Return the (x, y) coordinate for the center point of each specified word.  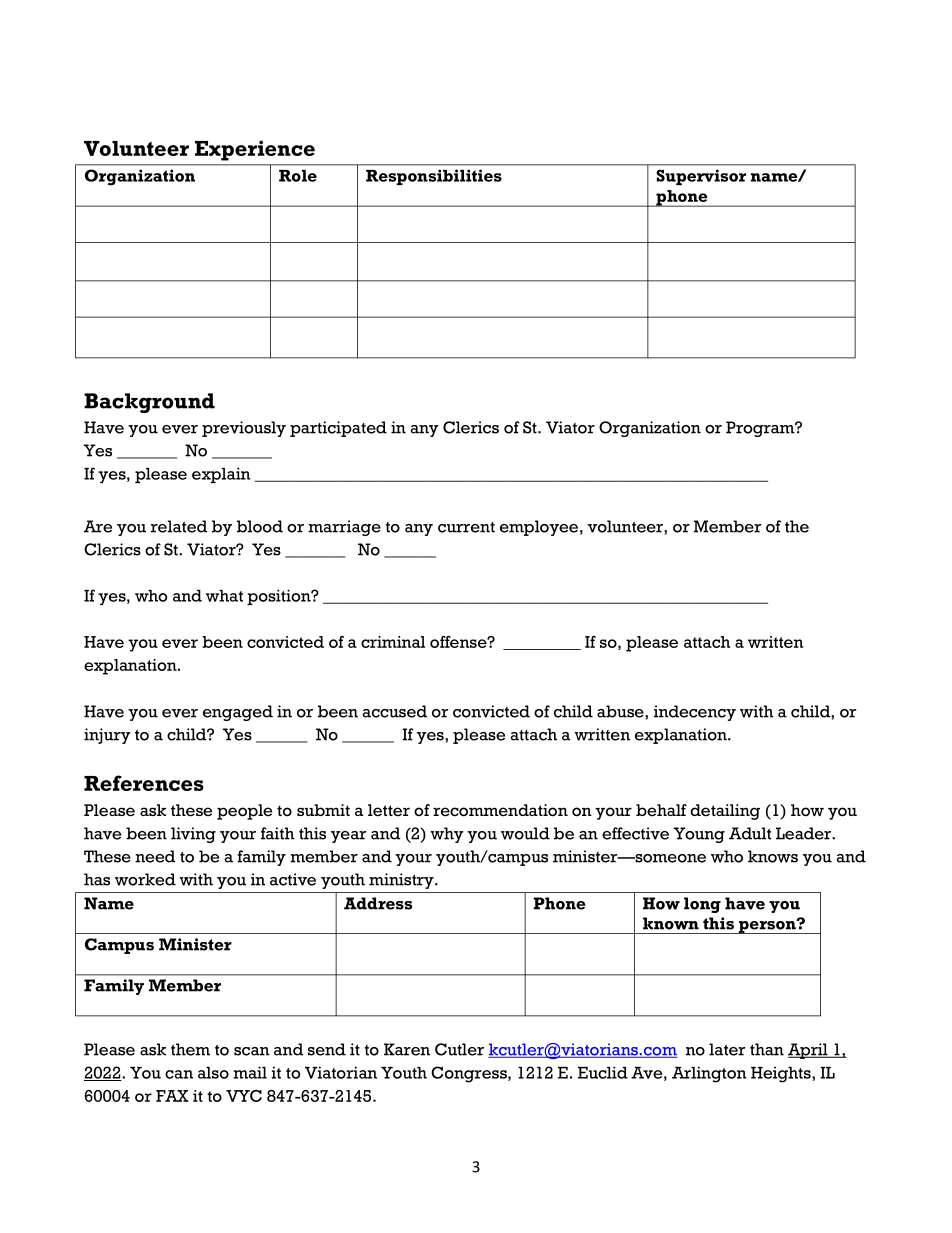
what (224, 596)
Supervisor (701, 177)
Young (699, 835)
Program (761, 429)
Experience (255, 150)
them (190, 1049)
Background (149, 403)
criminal (393, 642)
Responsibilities (434, 177)
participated (338, 429)
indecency (695, 713)
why (447, 835)
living (193, 835)
